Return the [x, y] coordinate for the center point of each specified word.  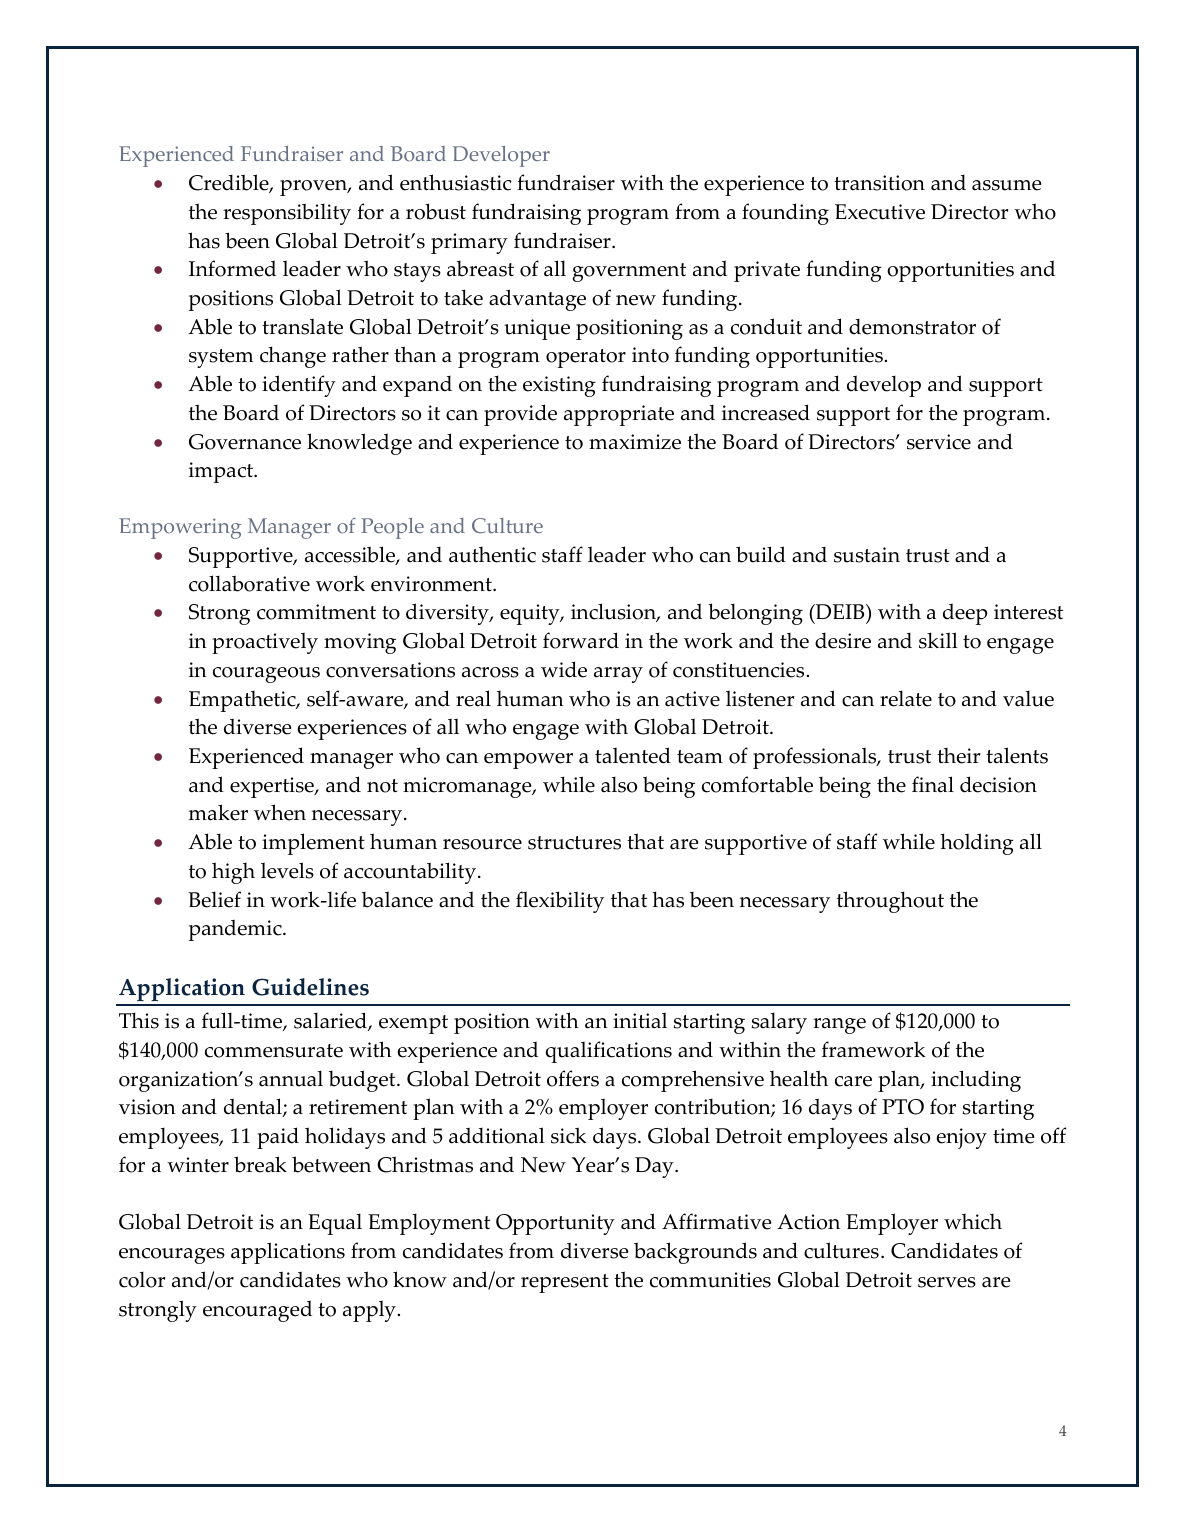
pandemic [236, 930]
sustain [867, 555]
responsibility [287, 214]
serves [947, 1282]
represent [565, 1283]
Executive [880, 212]
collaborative [249, 583]
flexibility [560, 902]
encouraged [257, 1311]
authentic [492, 555]
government [629, 272]
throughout [890, 902]
